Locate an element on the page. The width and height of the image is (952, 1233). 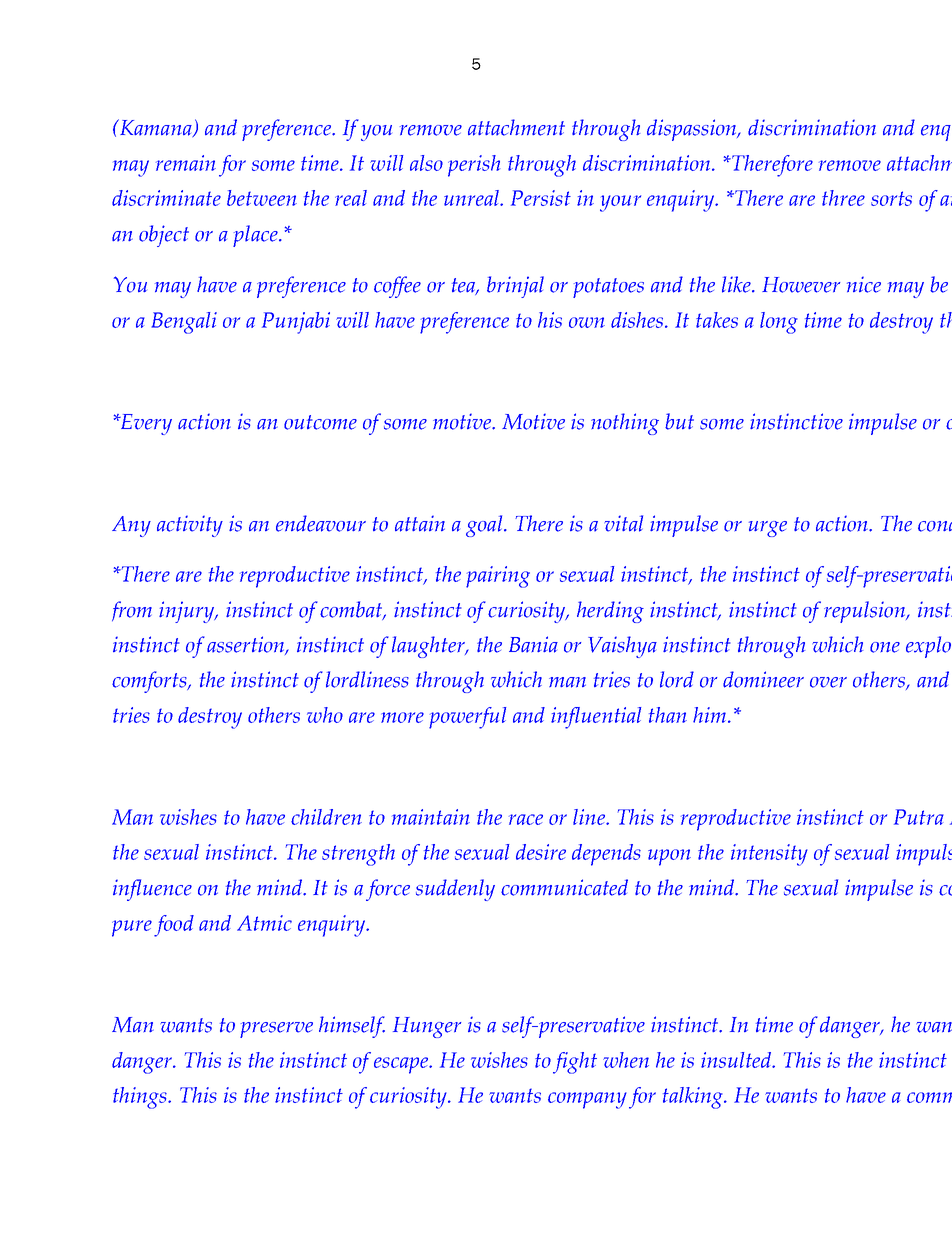
laughter is located at coordinates (429, 647).
